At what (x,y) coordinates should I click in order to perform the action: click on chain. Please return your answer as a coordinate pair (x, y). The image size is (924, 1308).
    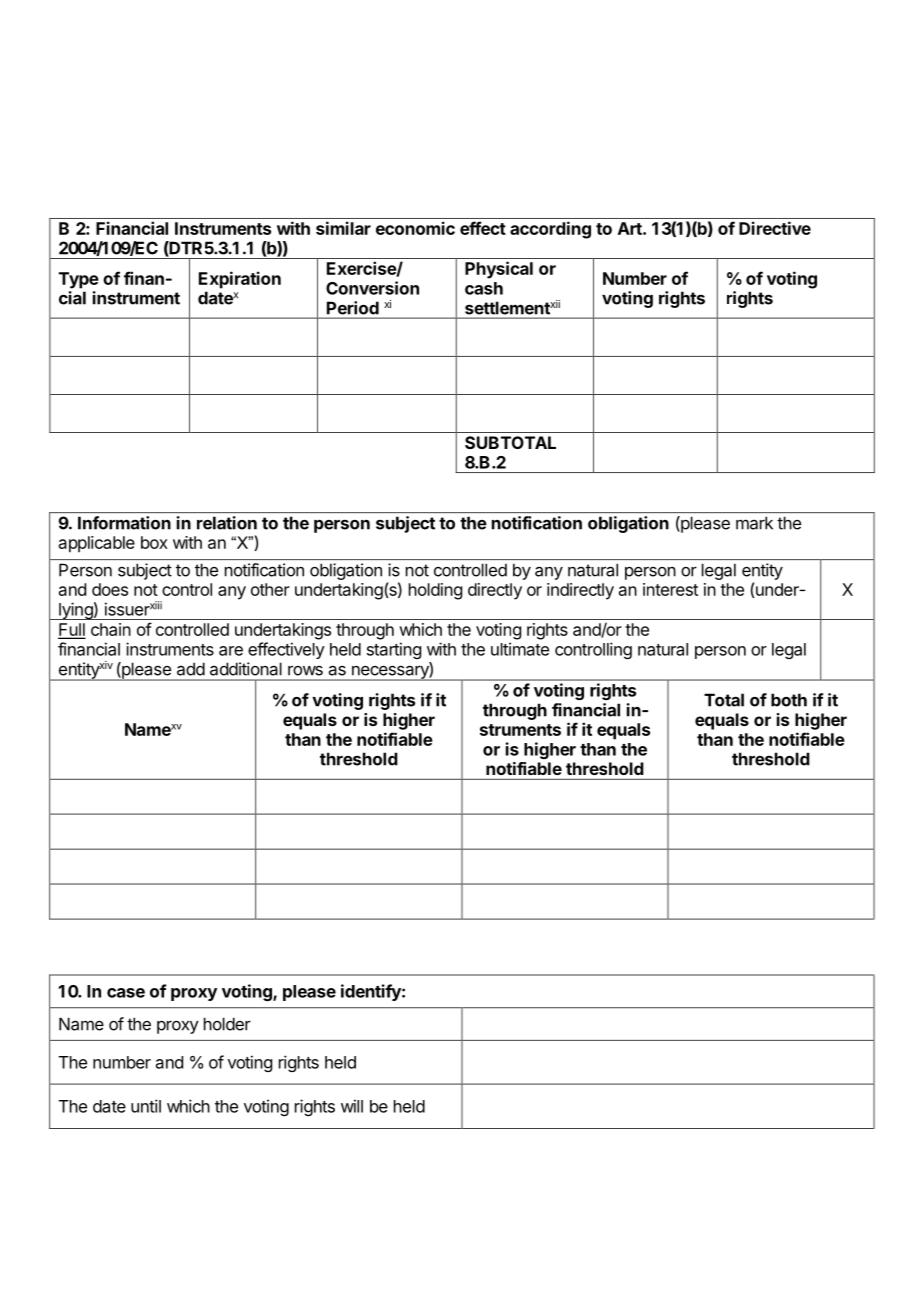
    Looking at the image, I should click on (111, 629).
